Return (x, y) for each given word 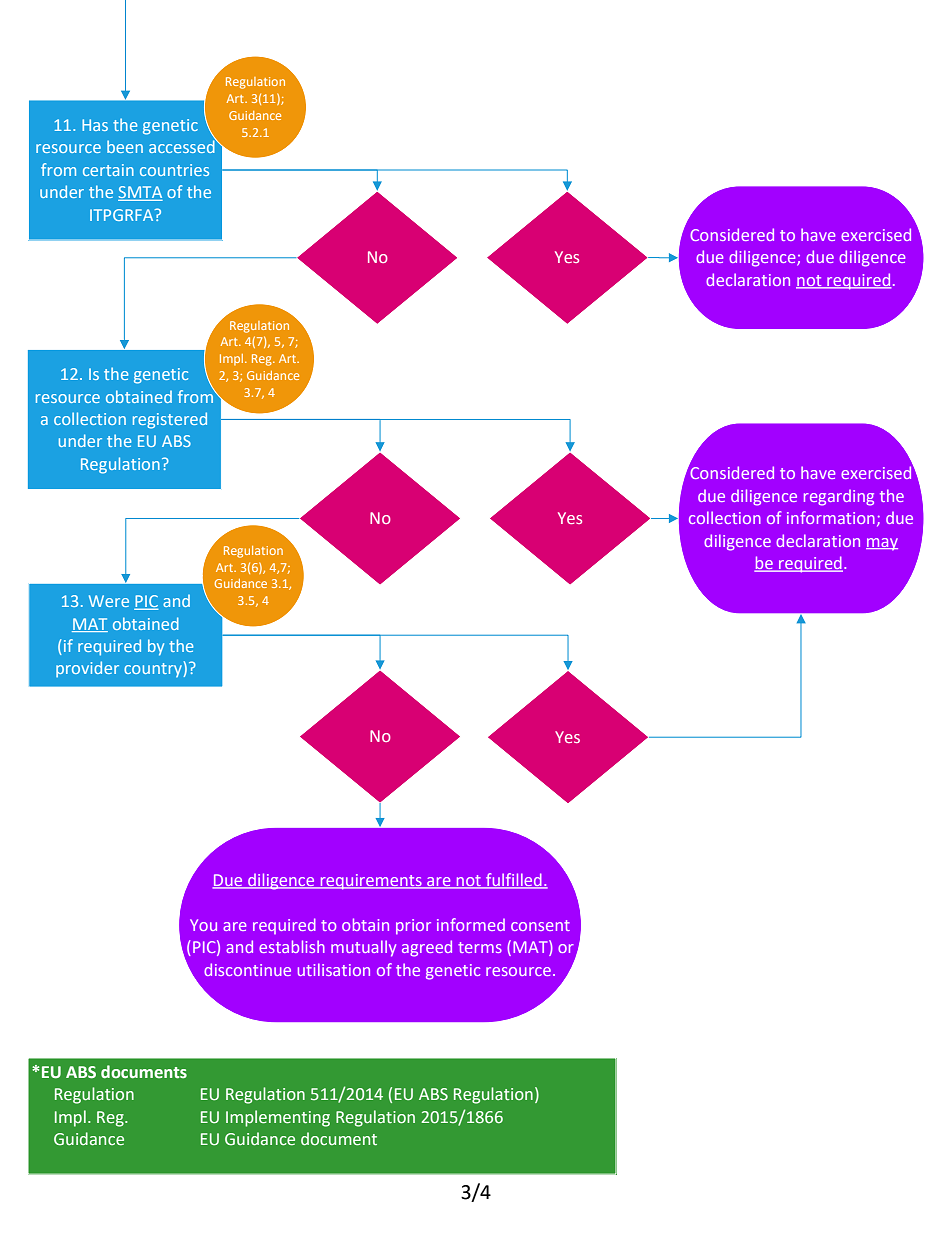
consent (540, 925)
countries (174, 170)
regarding (839, 498)
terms (480, 947)
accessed (183, 145)
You (203, 925)
